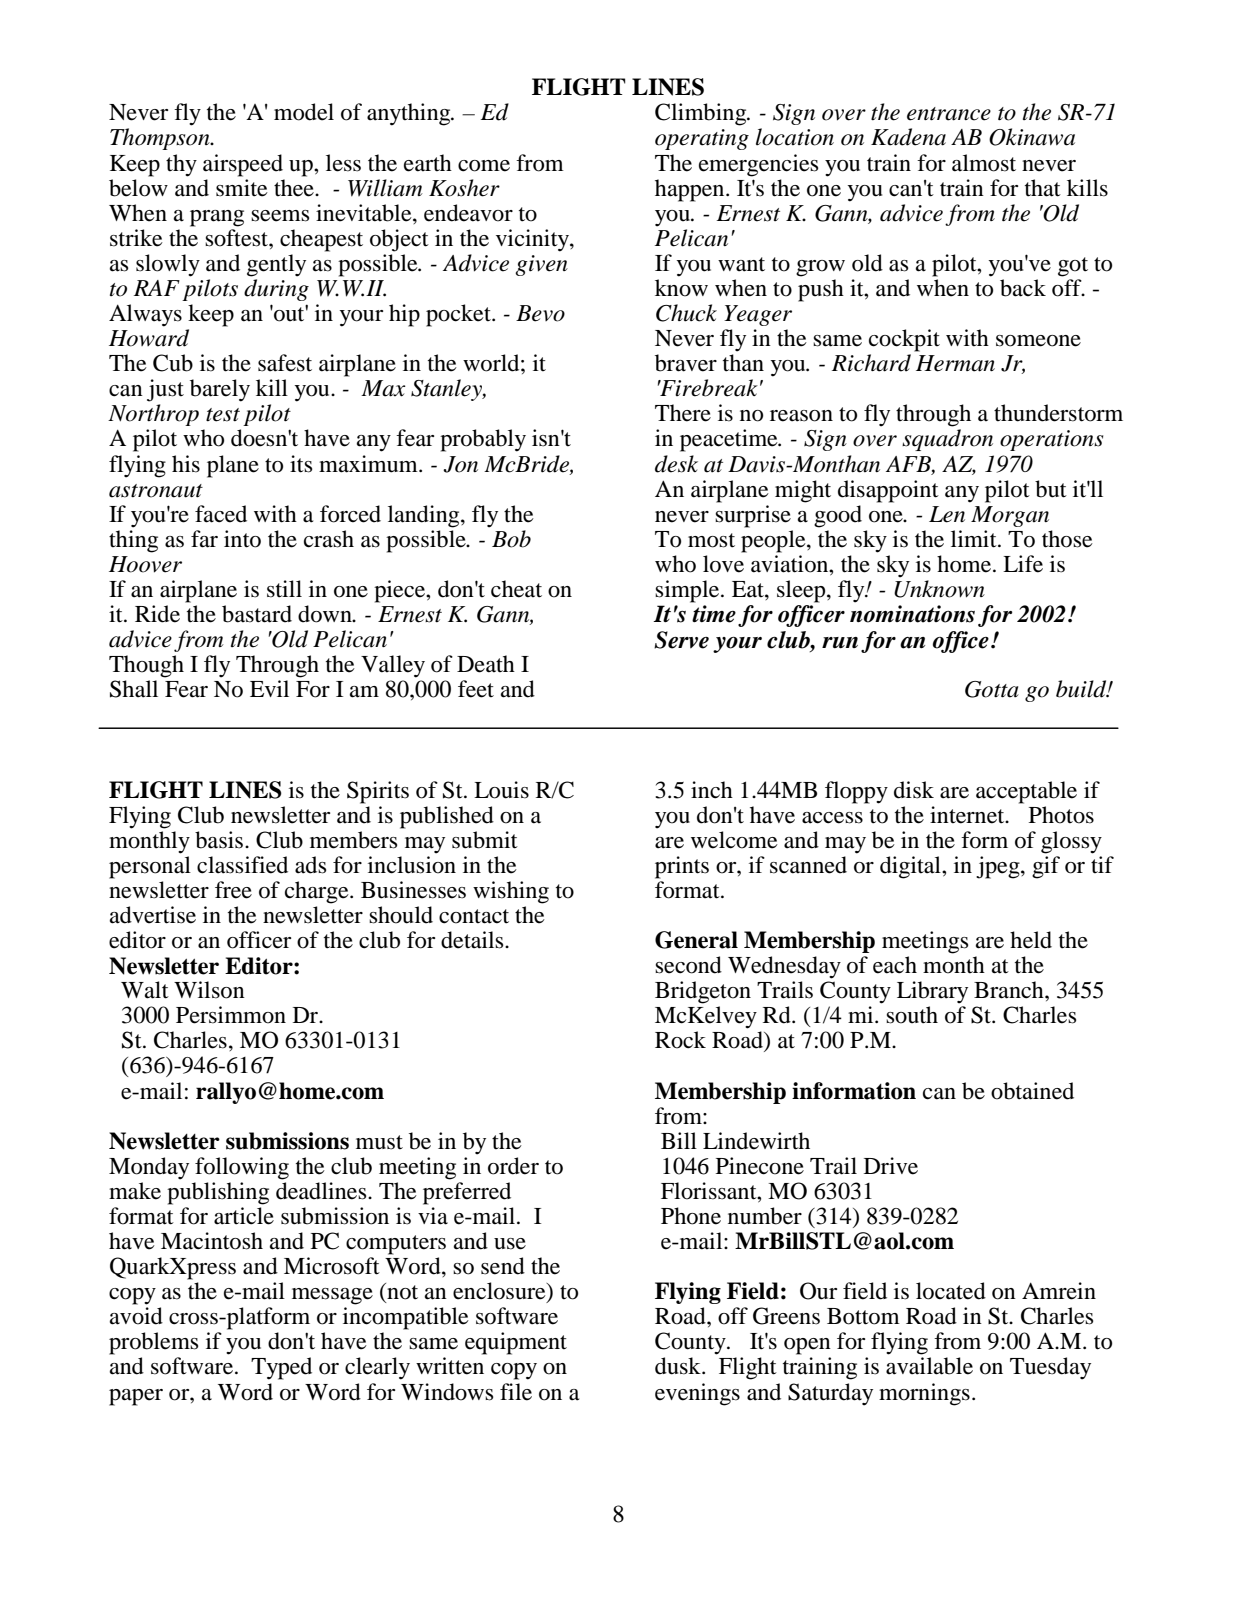 The image size is (1237, 1601). What do you see at coordinates (702, 139) in the screenshot?
I see `operating` at bounding box center [702, 139].
